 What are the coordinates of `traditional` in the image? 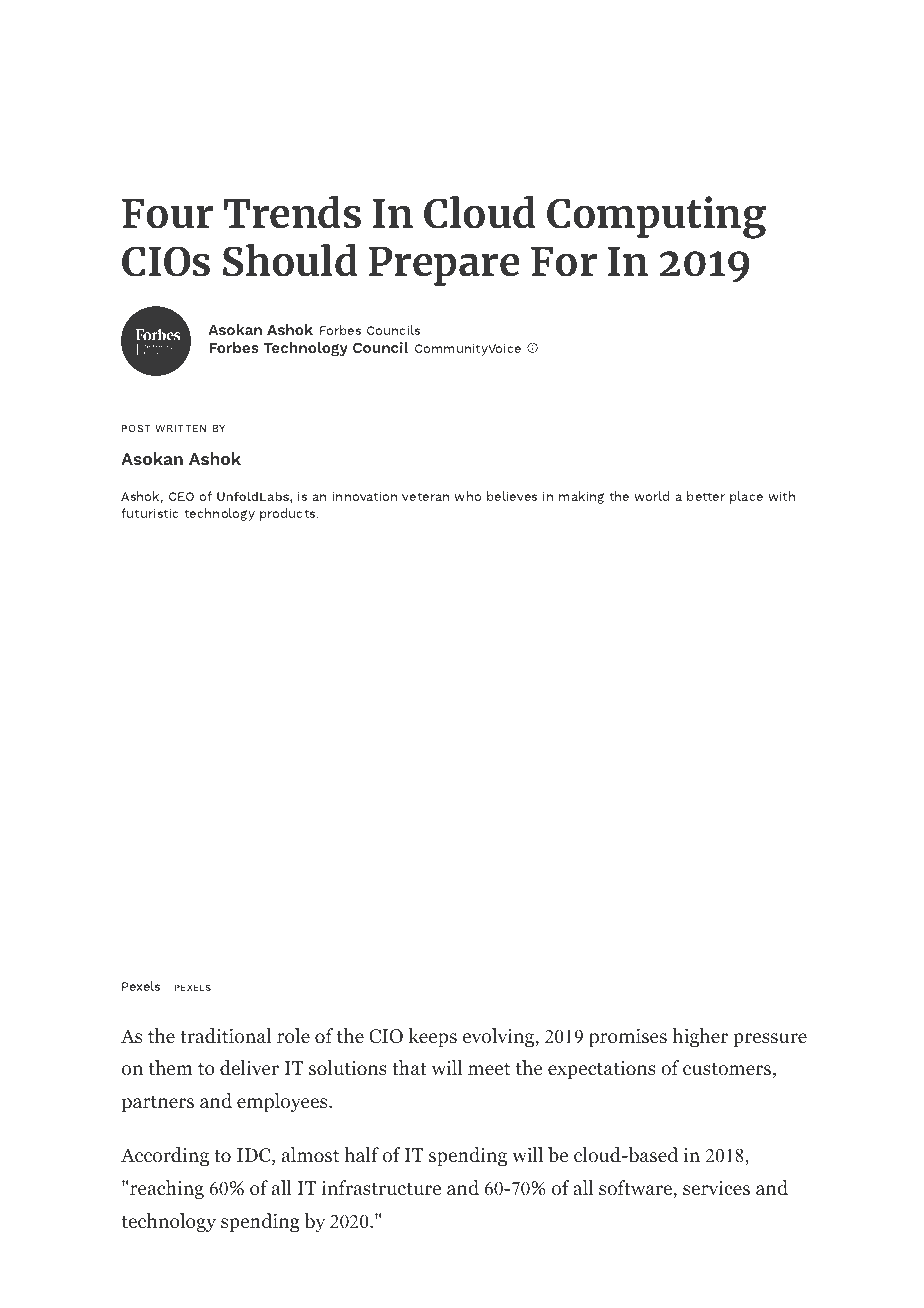 It's located at (225, 1036).
